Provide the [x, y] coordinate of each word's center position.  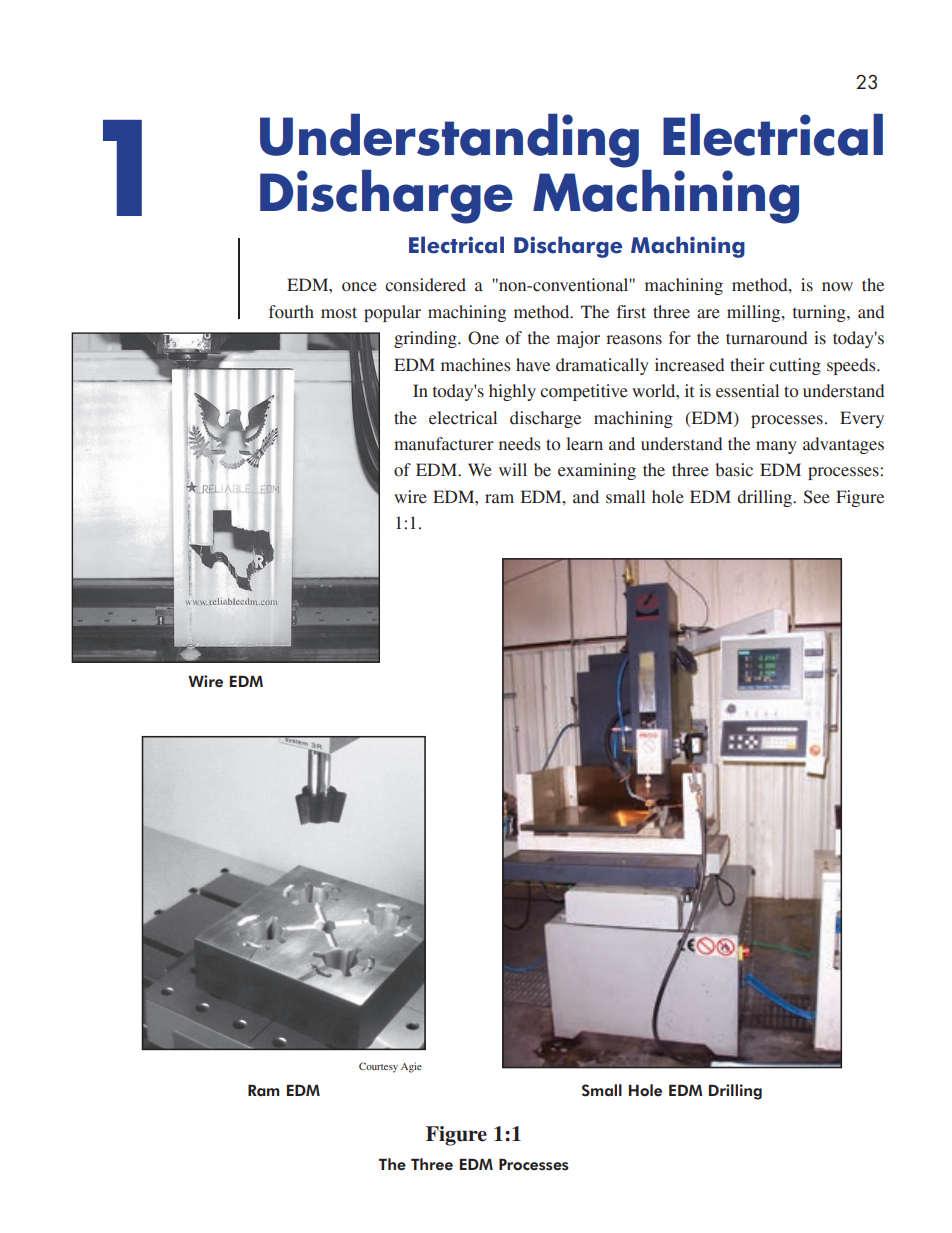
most [339, 313]
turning [820, 313]
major [578, 339]
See [817, 497]
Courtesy [378, 1067]
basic [734, 470]
